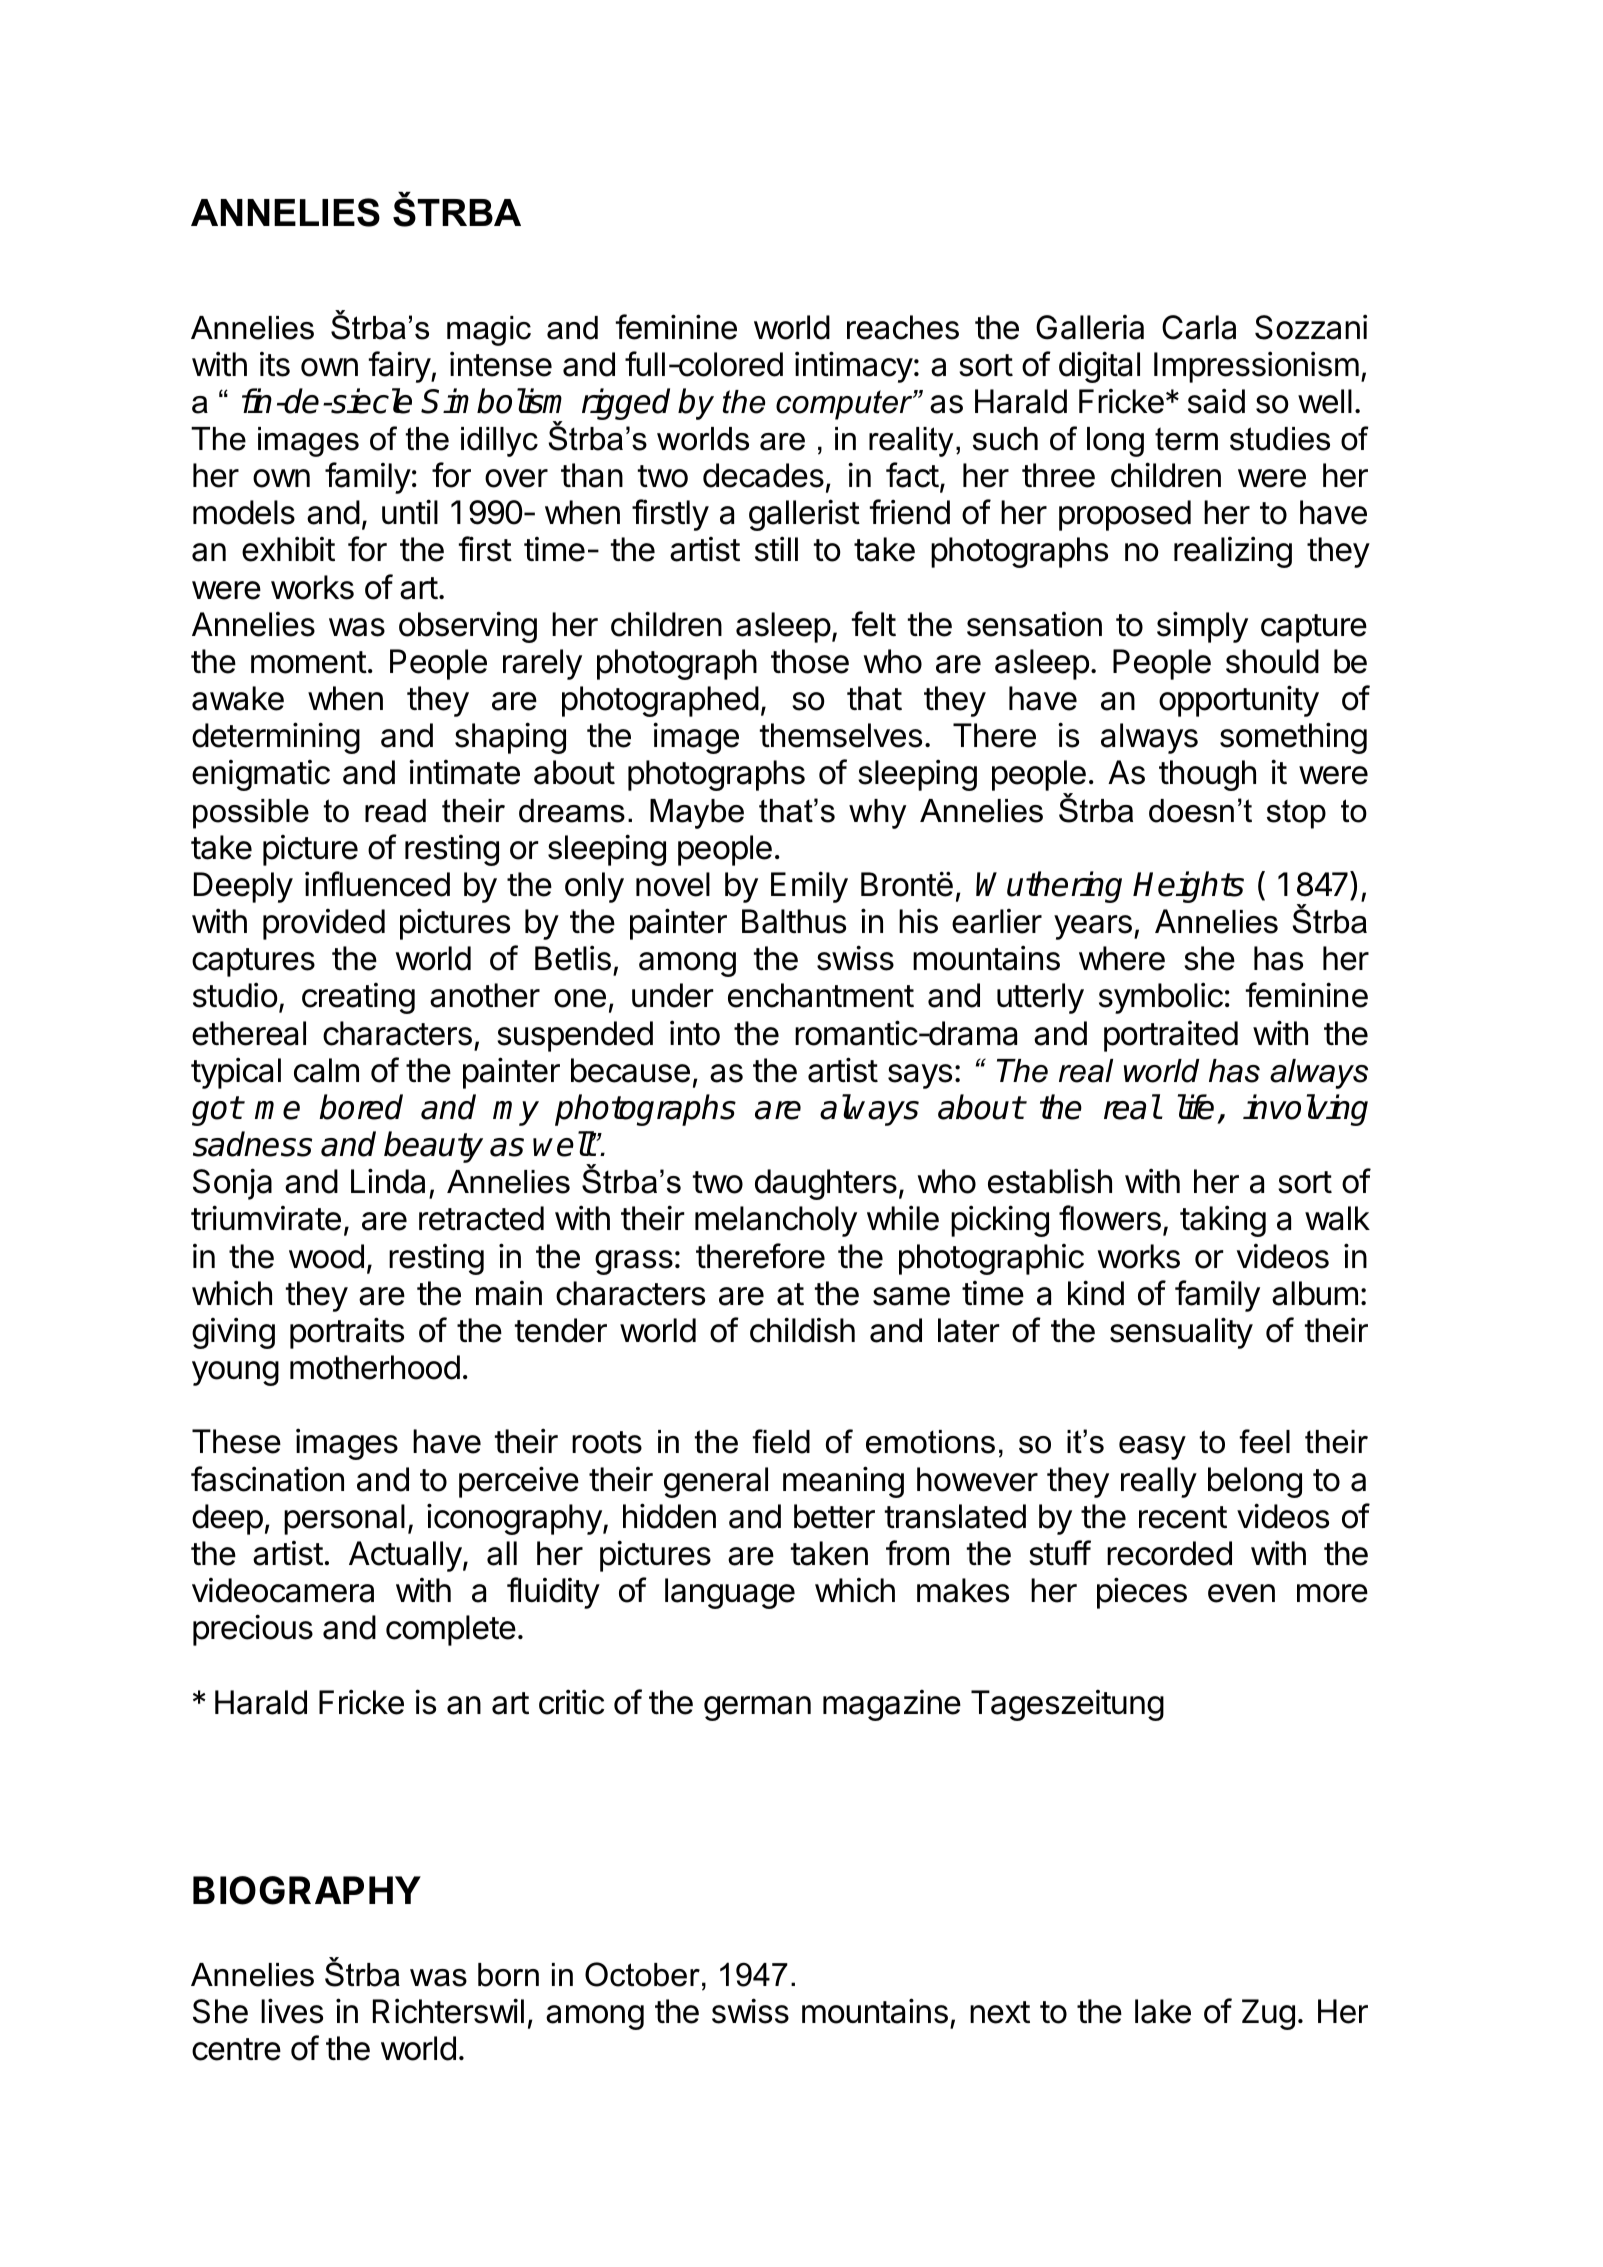  What do you see at coordinates (809, 887) in the screenshot?
I see `Emily` at bounding box center [809, 887].
